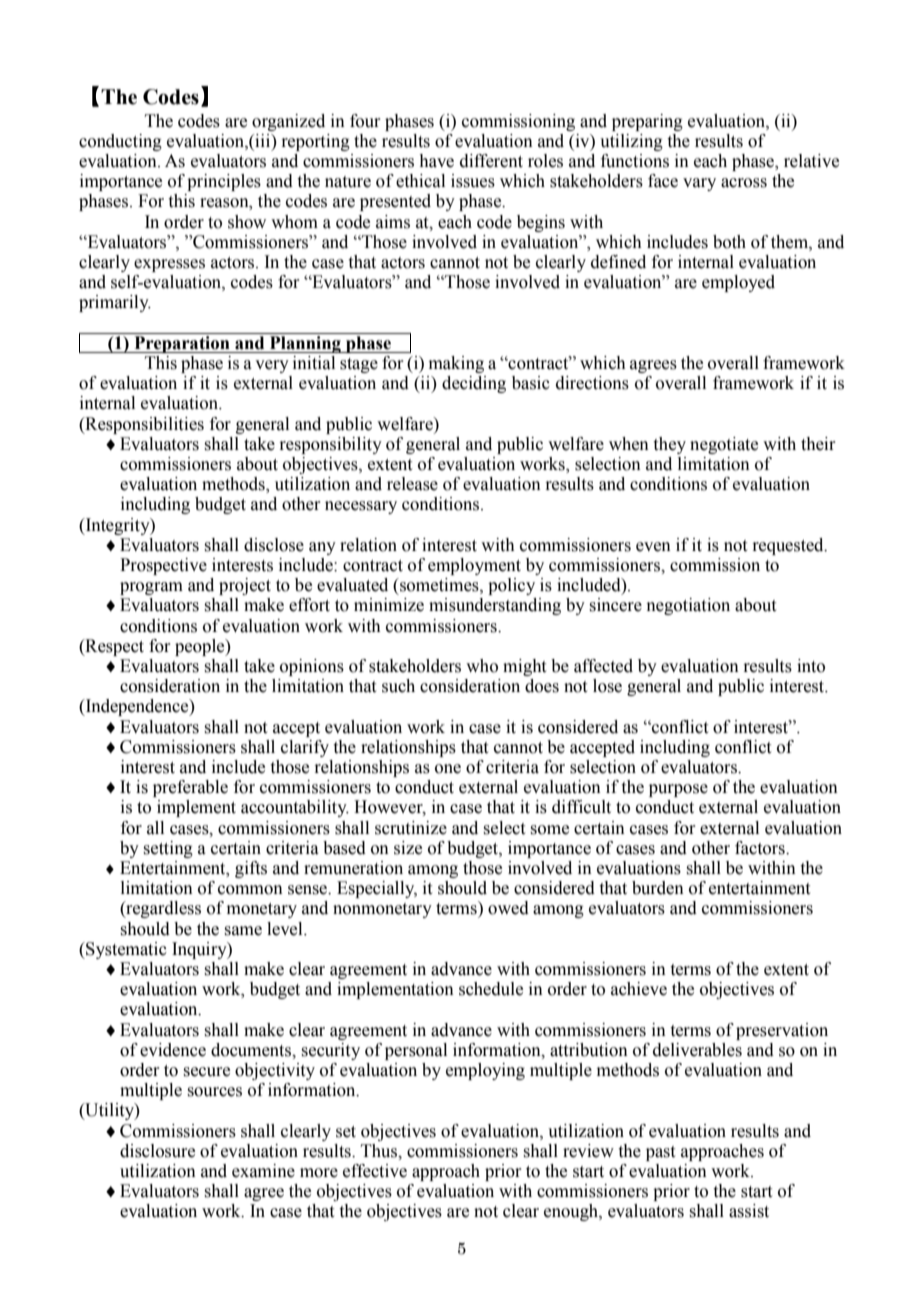 The width and height of the screenshot is (924, 1308). Describe the element at coordinates (678, 790) in the screenshot. I see `purpose` at that location.
